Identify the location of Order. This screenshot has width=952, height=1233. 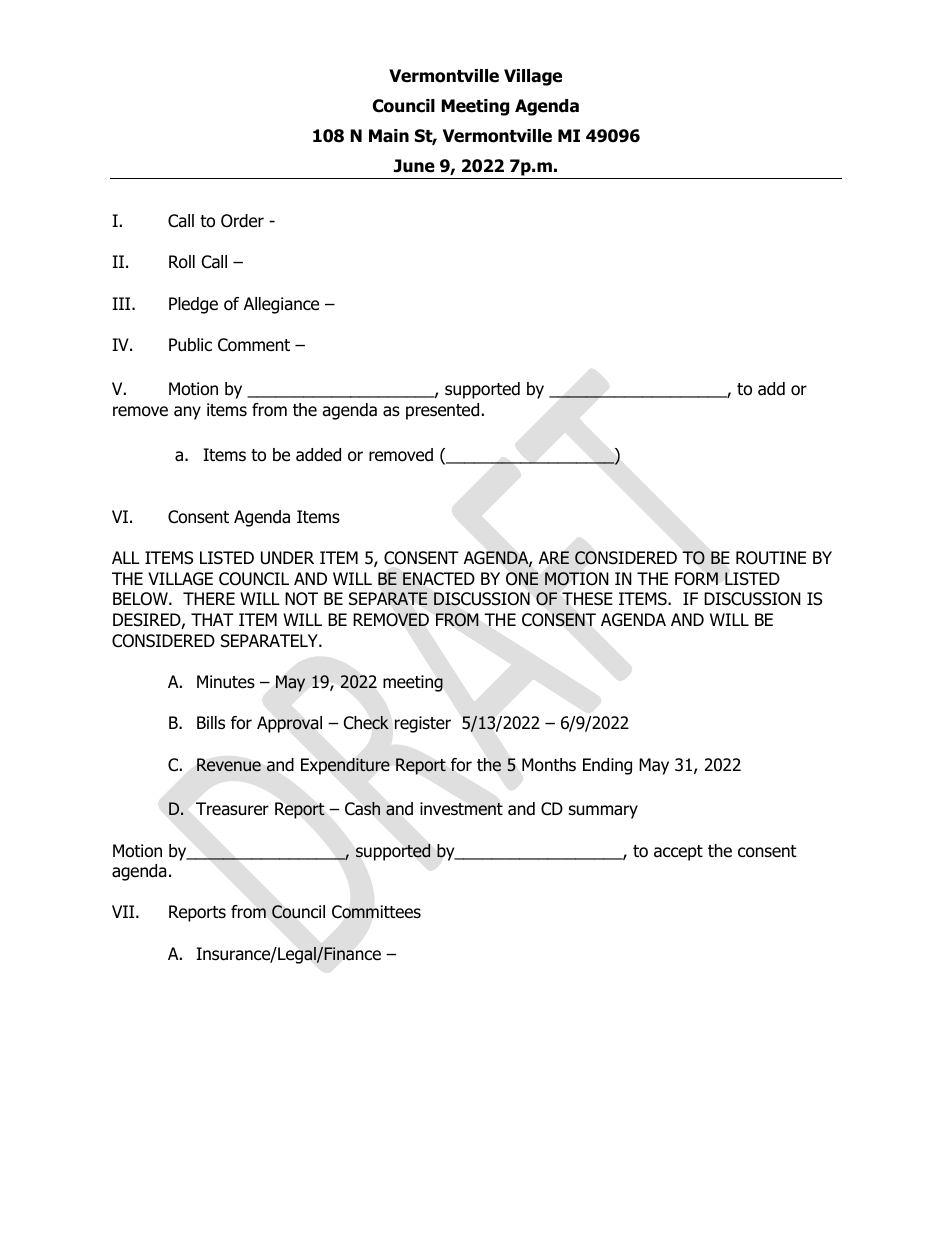
(242, 221).
